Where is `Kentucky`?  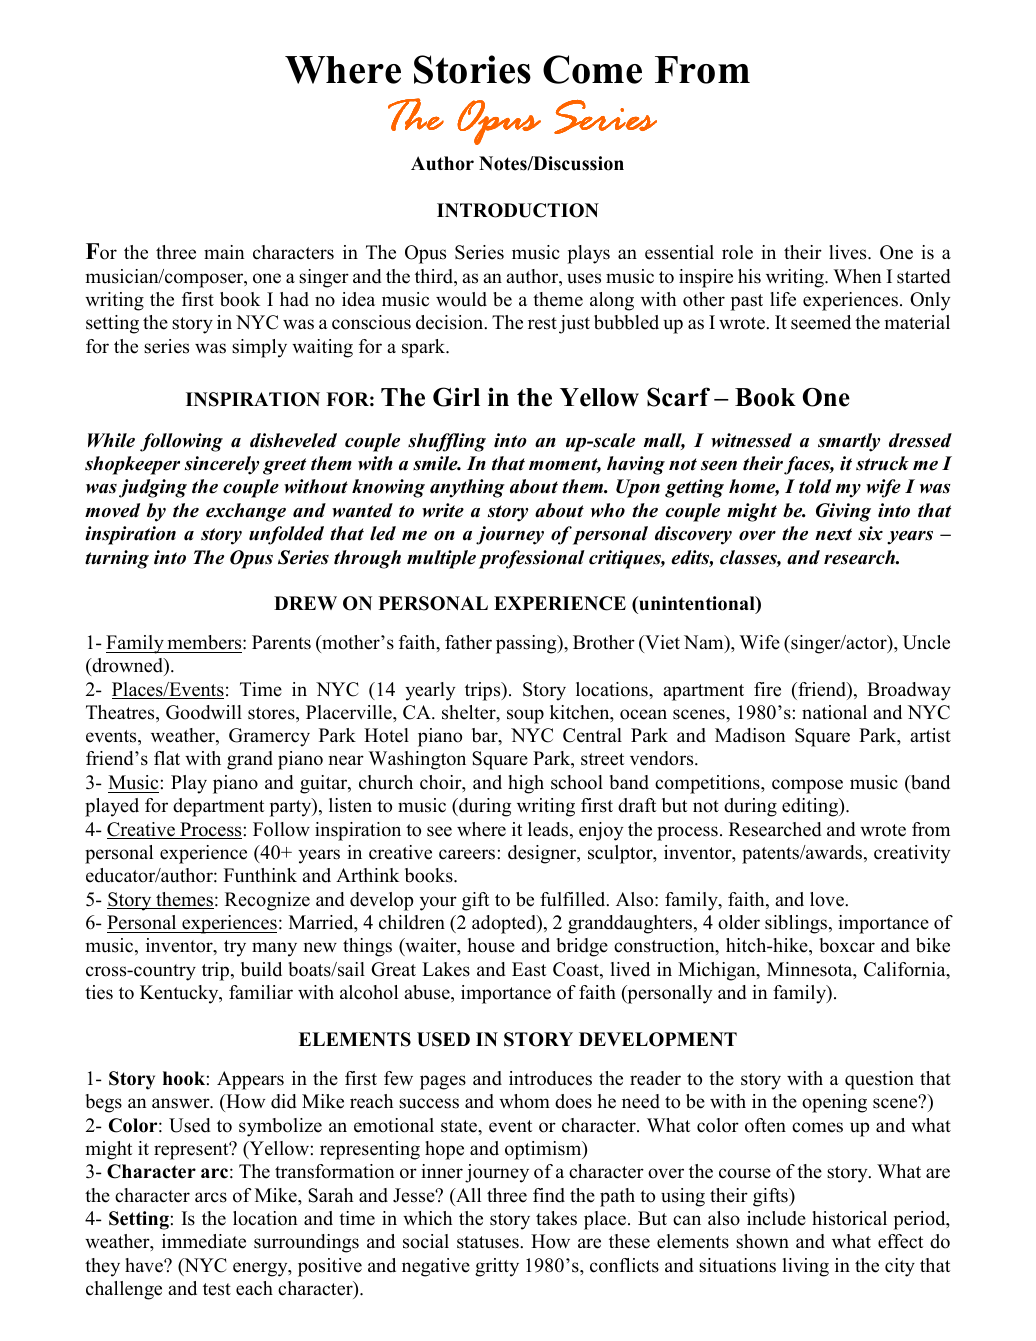 Kentucky is located at coordinates (180, 994).
